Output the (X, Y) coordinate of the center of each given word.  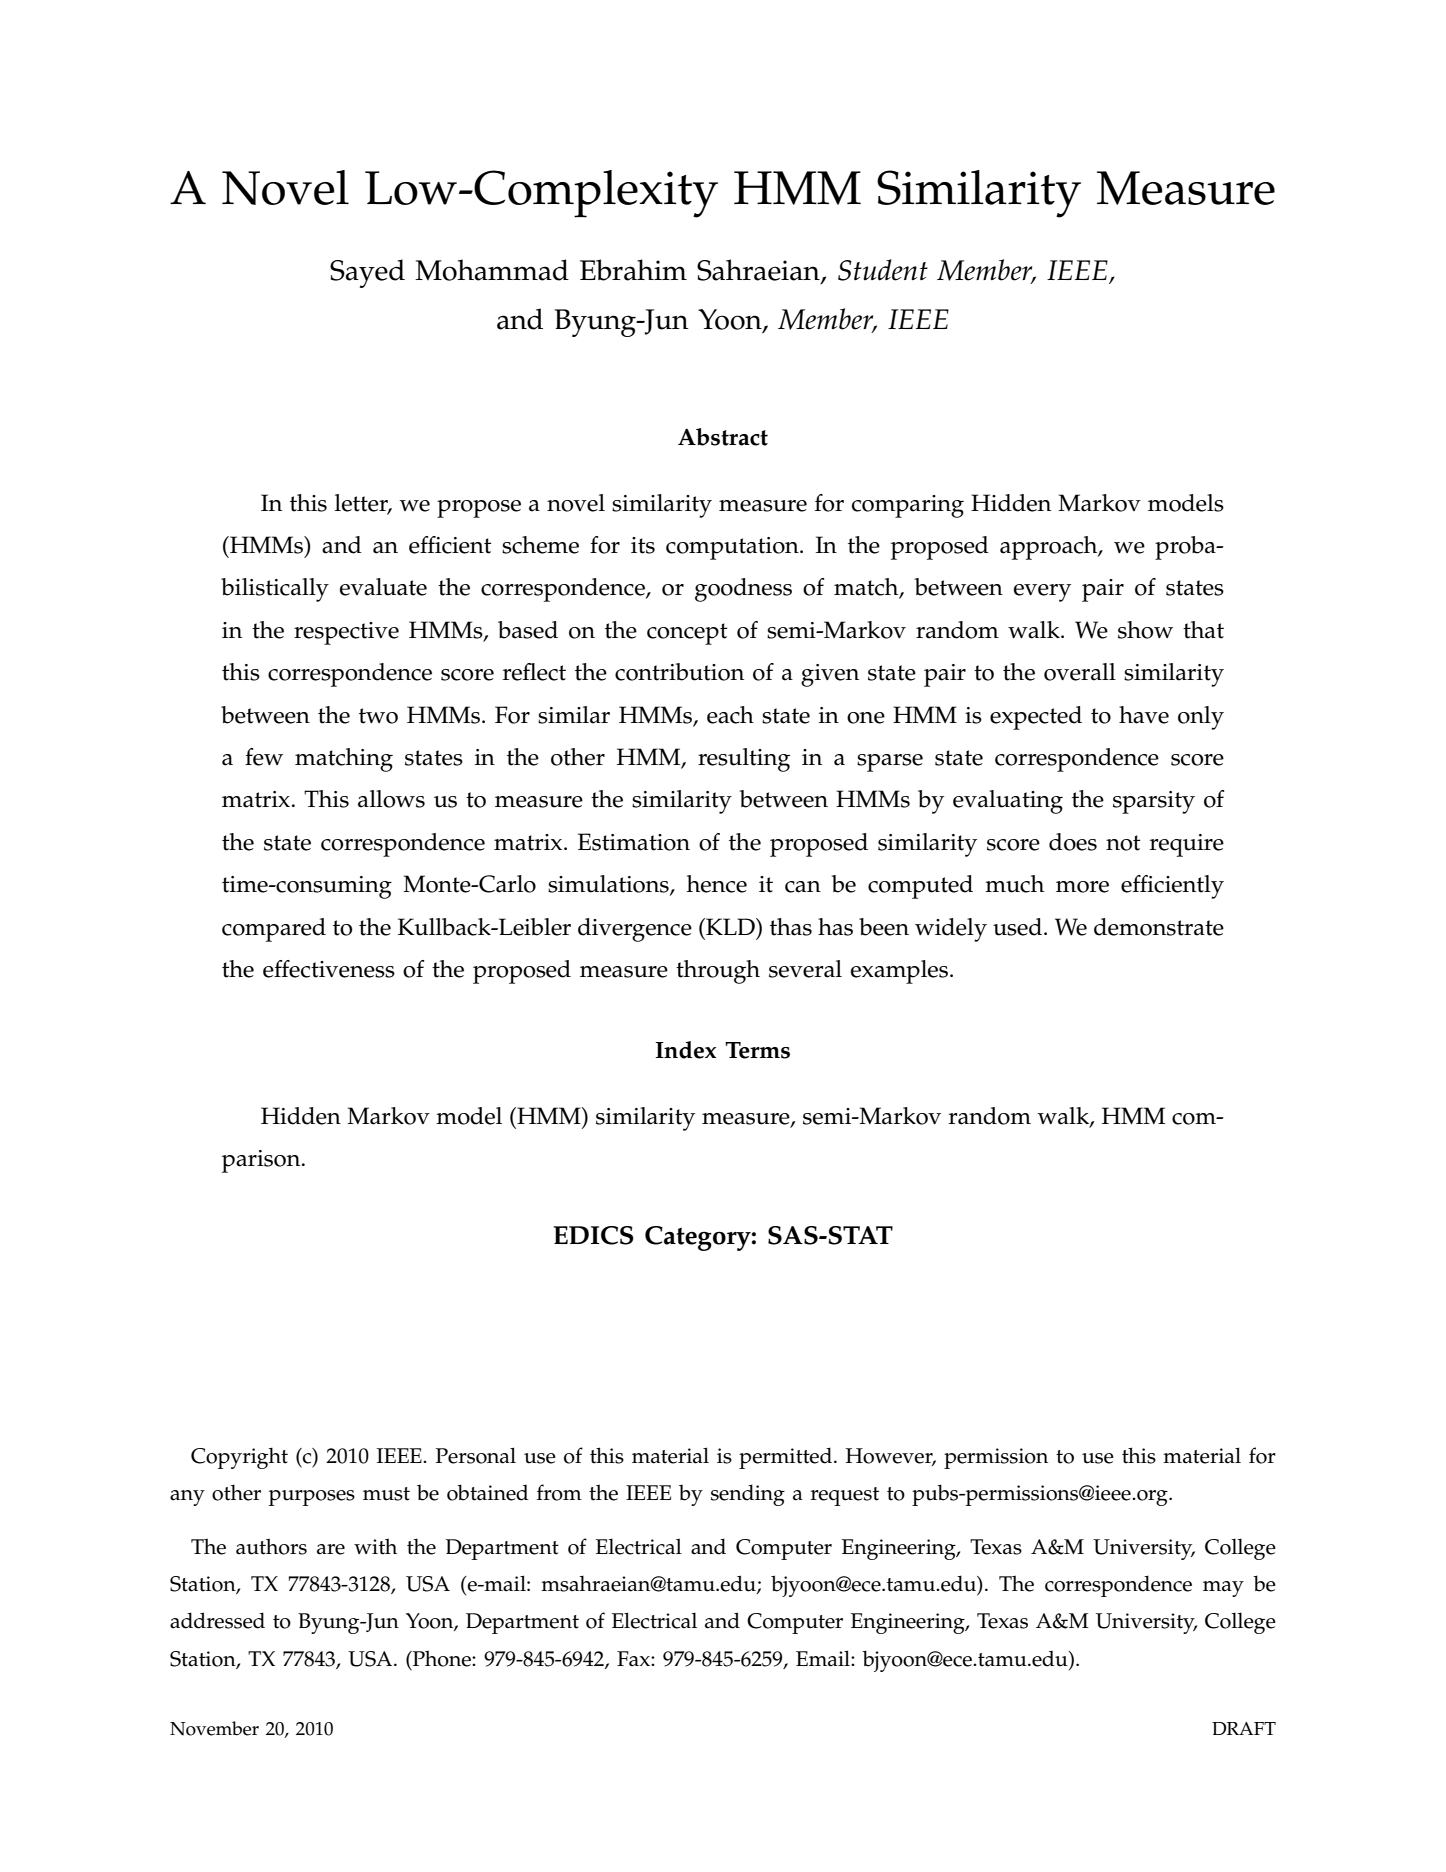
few (264, 757)
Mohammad (492, 270)
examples (901, 972)
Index (686, 1050)
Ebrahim (633, 270)
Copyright (239, 1458)
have (1144, 715)
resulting (744, 760)
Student (883, 270)
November (214, 1728)
